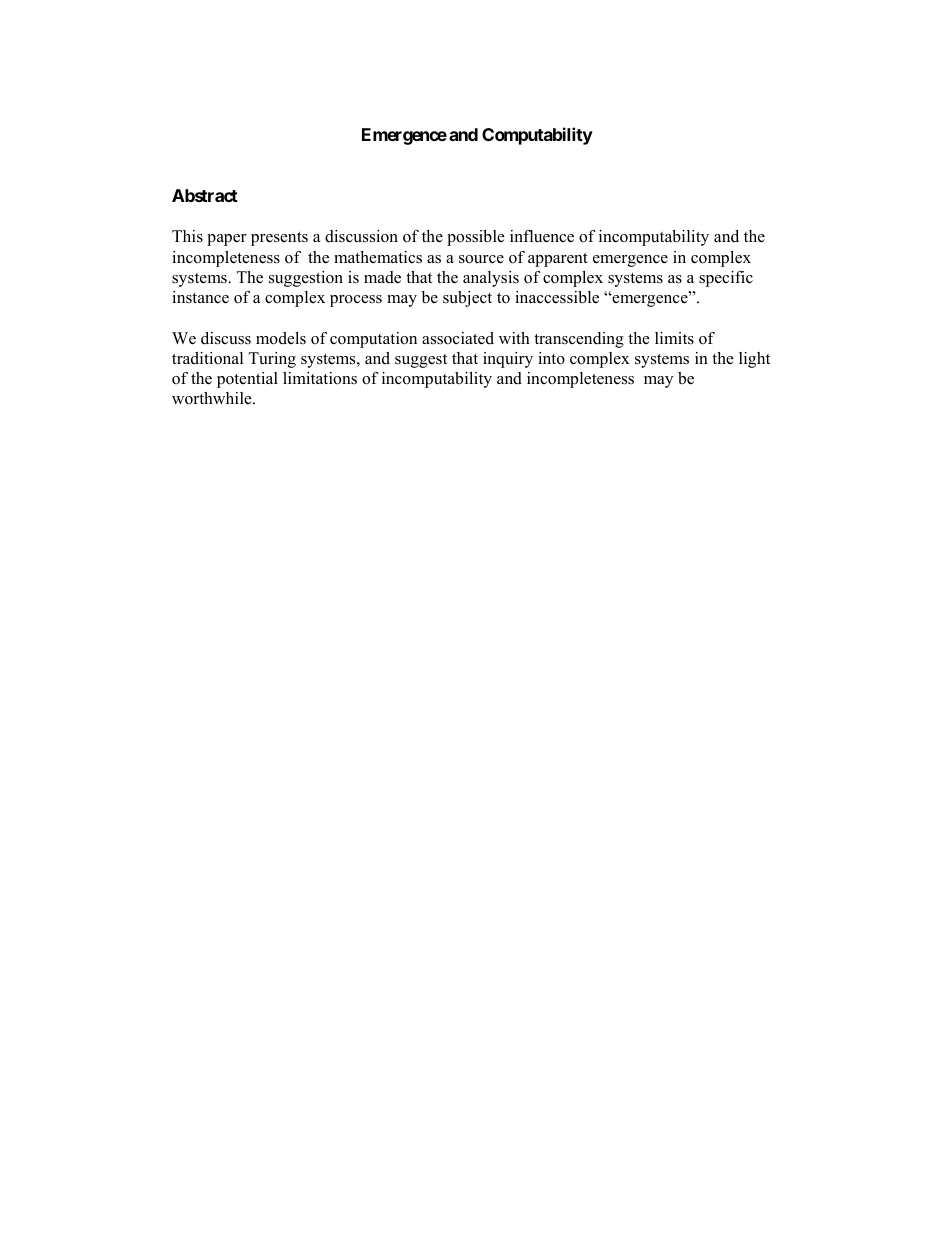  Describe the element at coordinates (281, 338) in the screenshot. I see `models` at that location.
